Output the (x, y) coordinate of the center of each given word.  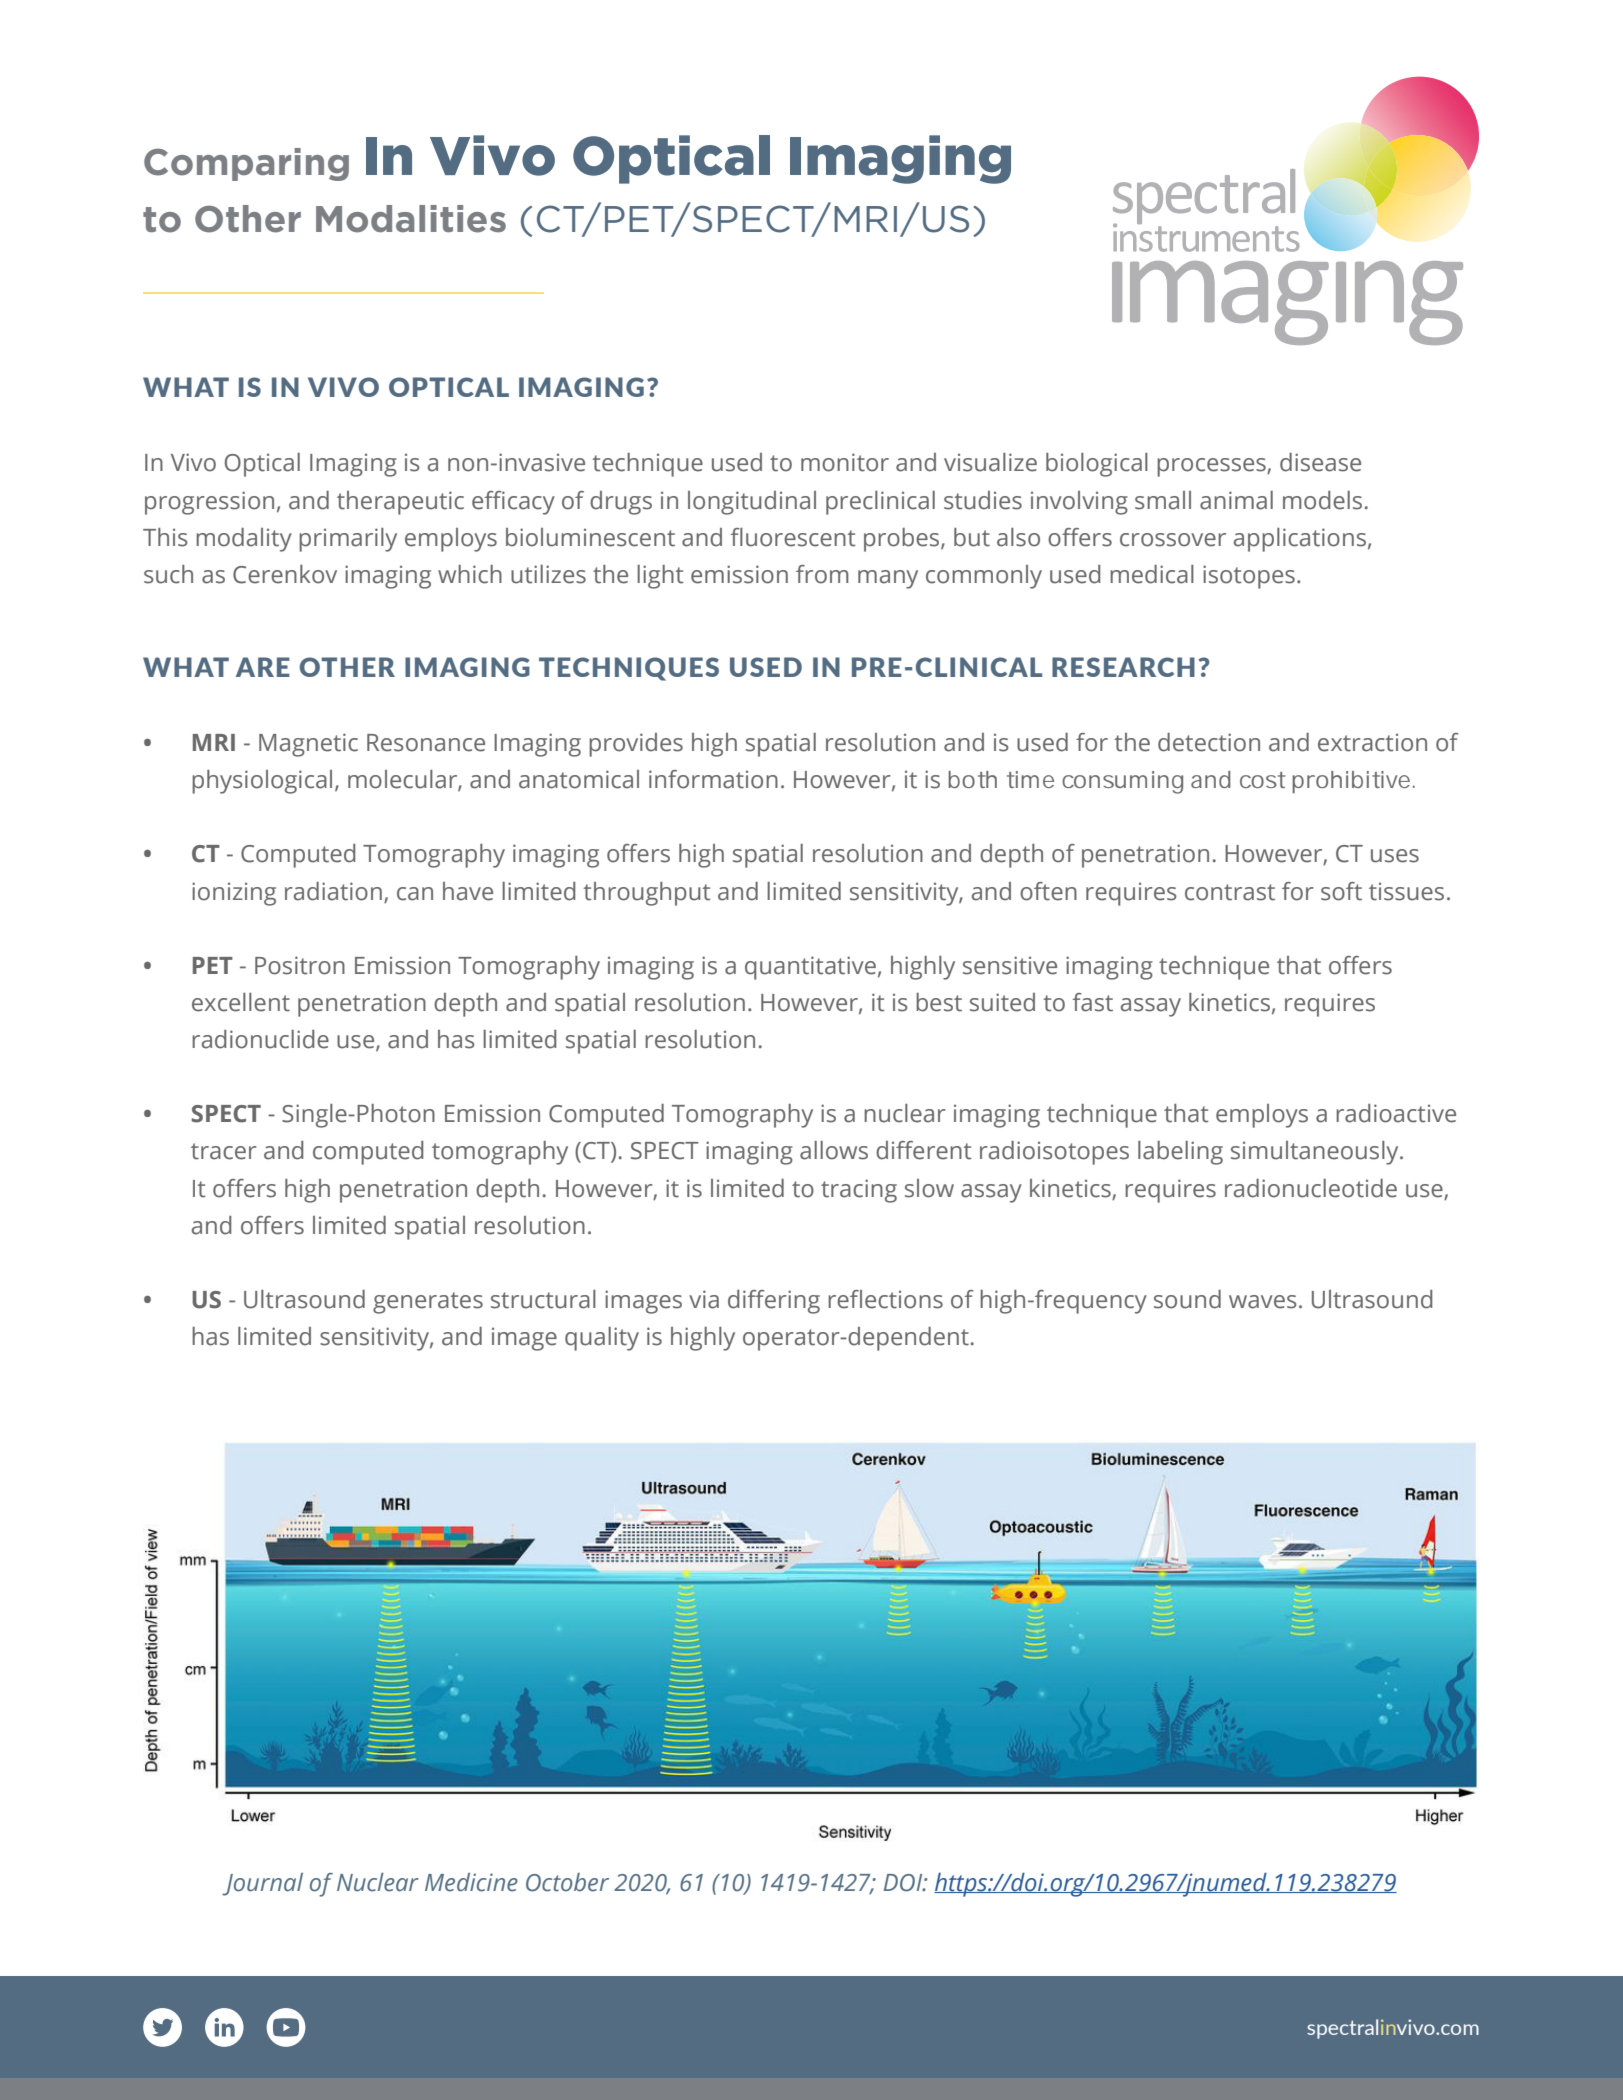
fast (1092, 1002)
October (567, 1882)
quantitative (810, 968)
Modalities (411, 219)
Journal (262, 1884)
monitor (845, 462)
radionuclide (260, 1039)
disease (1320, 462)
